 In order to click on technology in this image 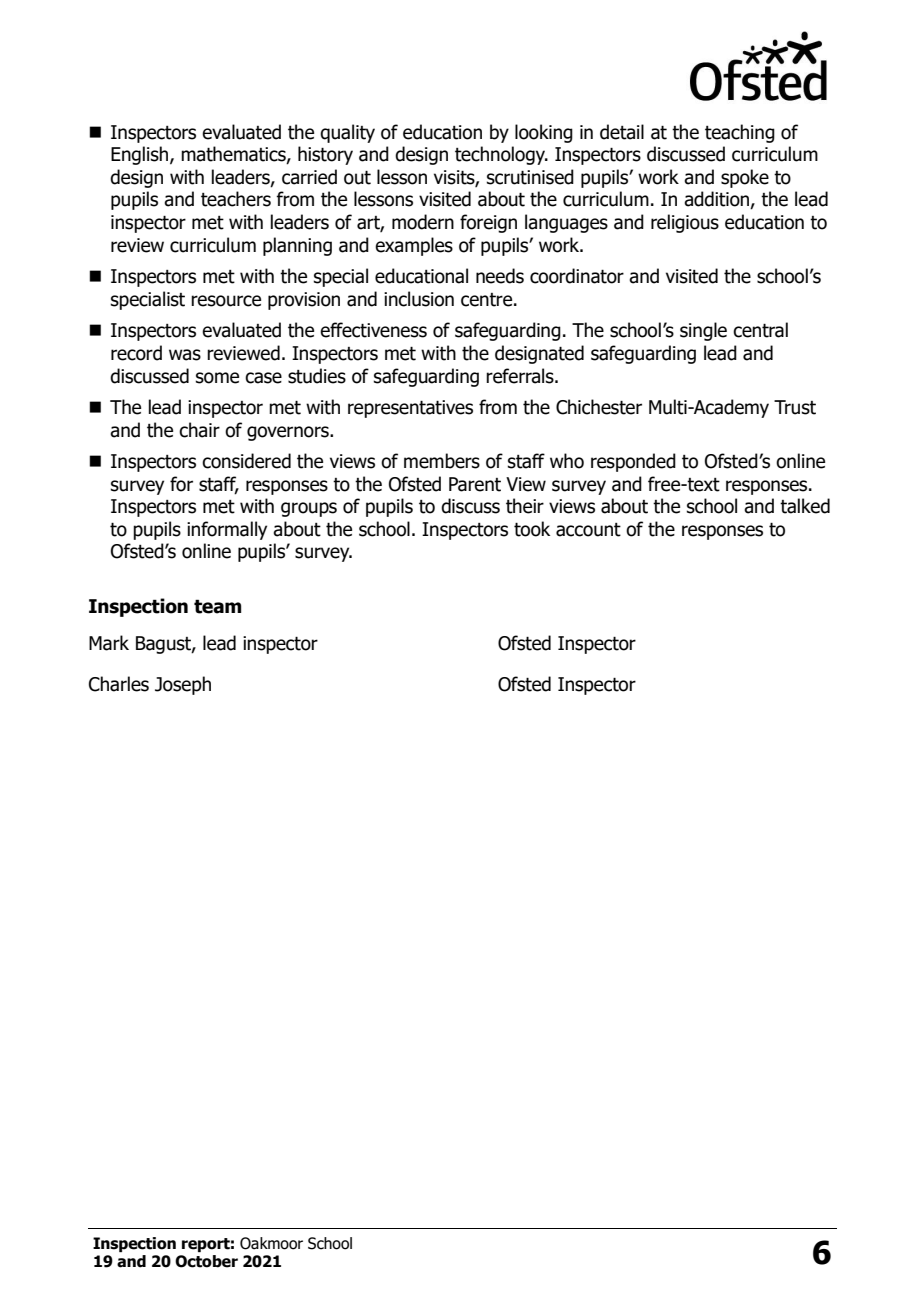, I will do `click(501, 155)`.
